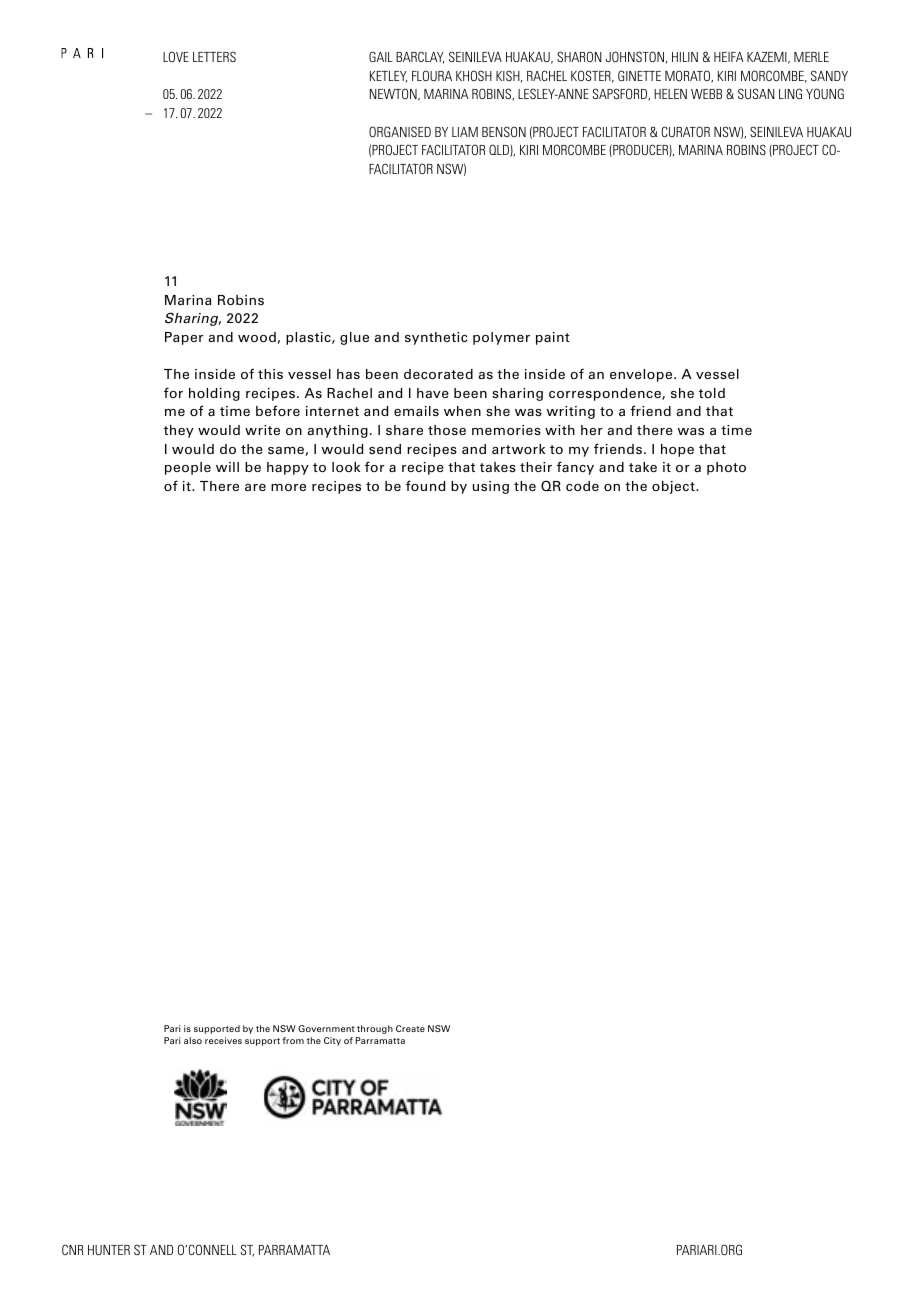  I want to click on HUNTER, so click(109, 1250).
